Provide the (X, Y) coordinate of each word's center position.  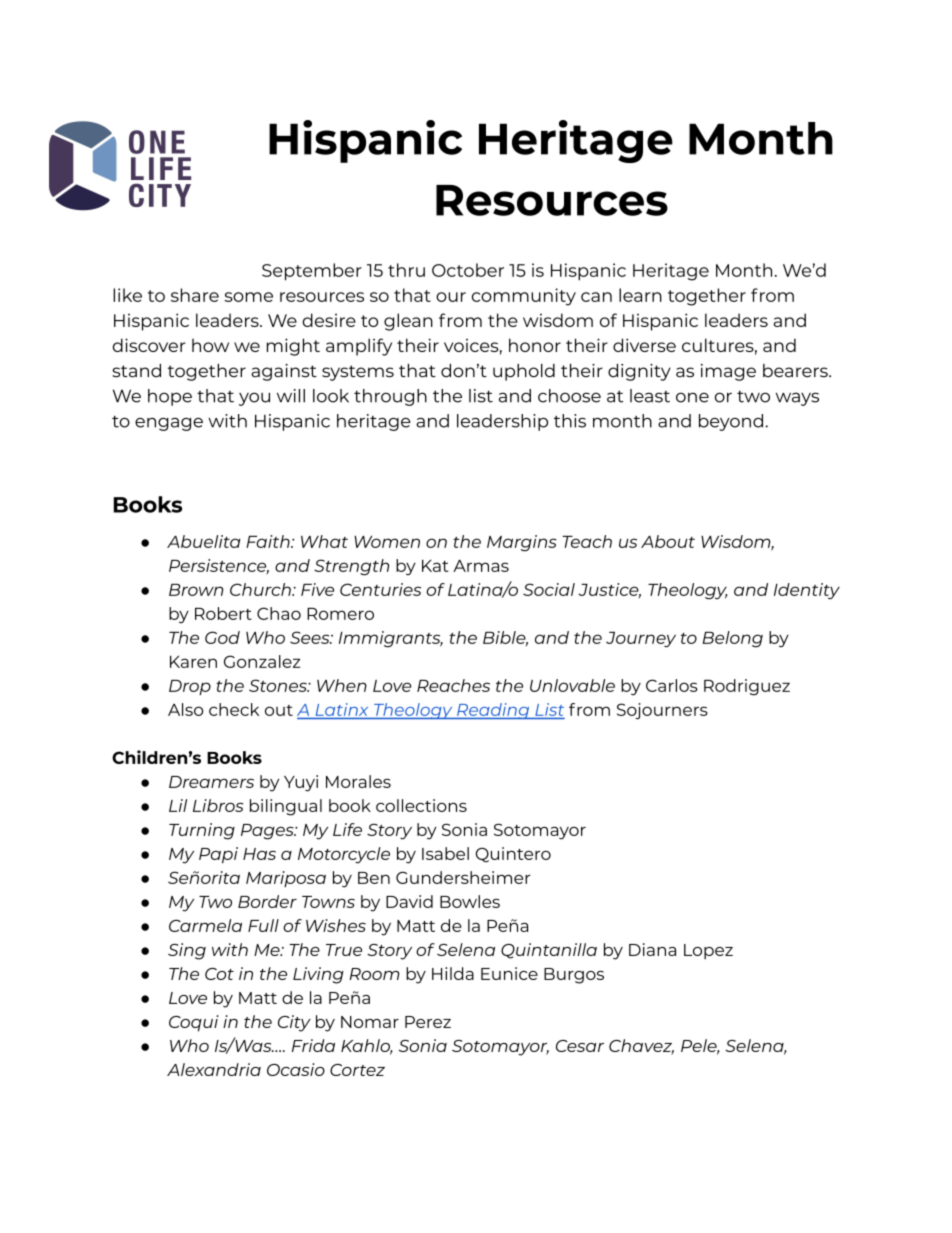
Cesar (580, 1046)
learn (640, 295)
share (195, 295)
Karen (193, 662)
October (468, 270)
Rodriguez (747, 687)
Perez (428, 1022)
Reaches (453, 685)
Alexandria (214, 1069)
